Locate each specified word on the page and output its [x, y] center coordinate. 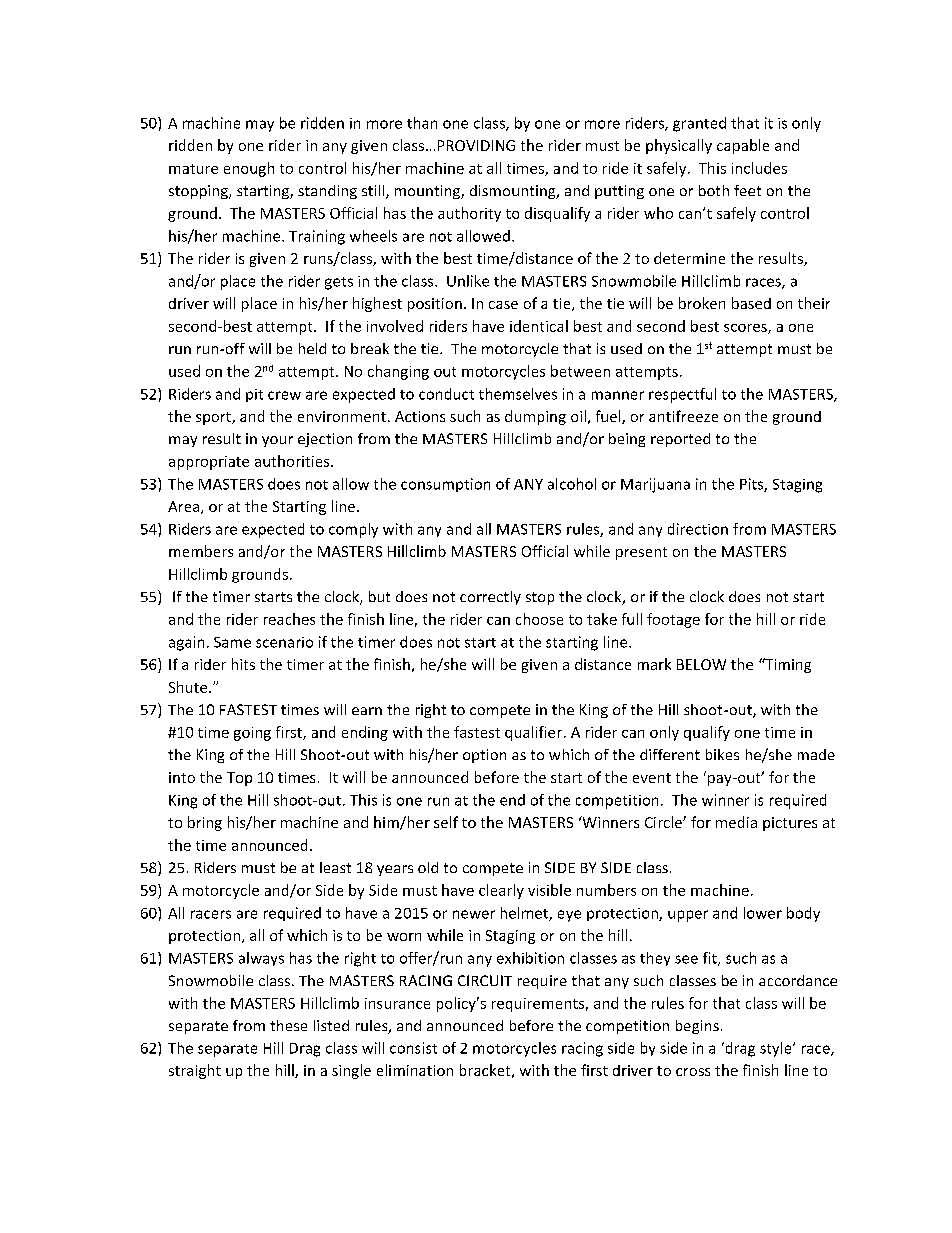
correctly [490, 598]
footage [673, 620]
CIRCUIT [485, 980]
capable [743, 146]
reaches [289, 619]
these [288, 1025]
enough [249, 169]
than [422, 123]
